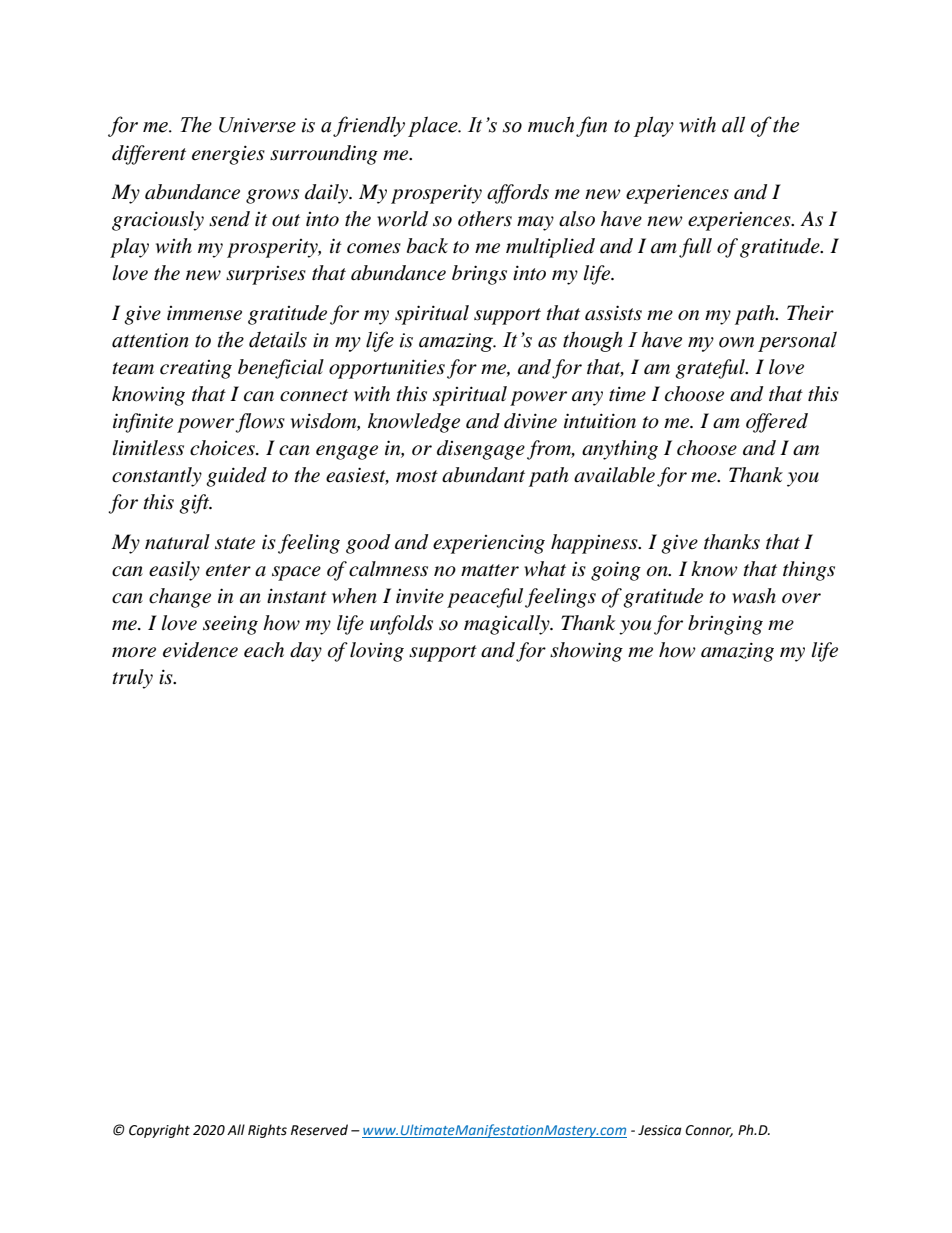  What do you see at coordinates (434, 126) in the screenshot?
I see `place` at bounding box center [434, 126].
